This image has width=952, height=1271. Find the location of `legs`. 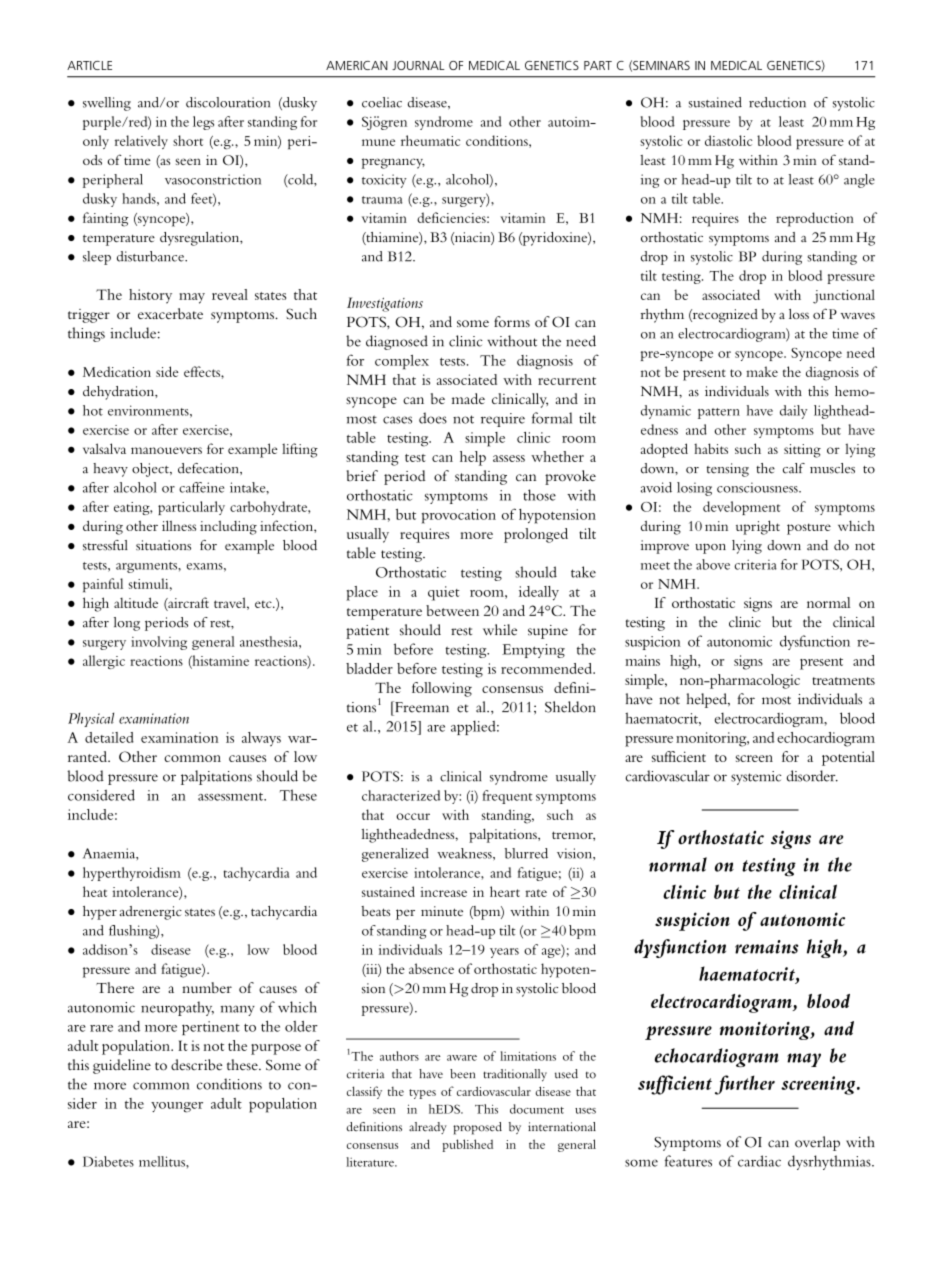

legs is located at coordinates (203, 123).
